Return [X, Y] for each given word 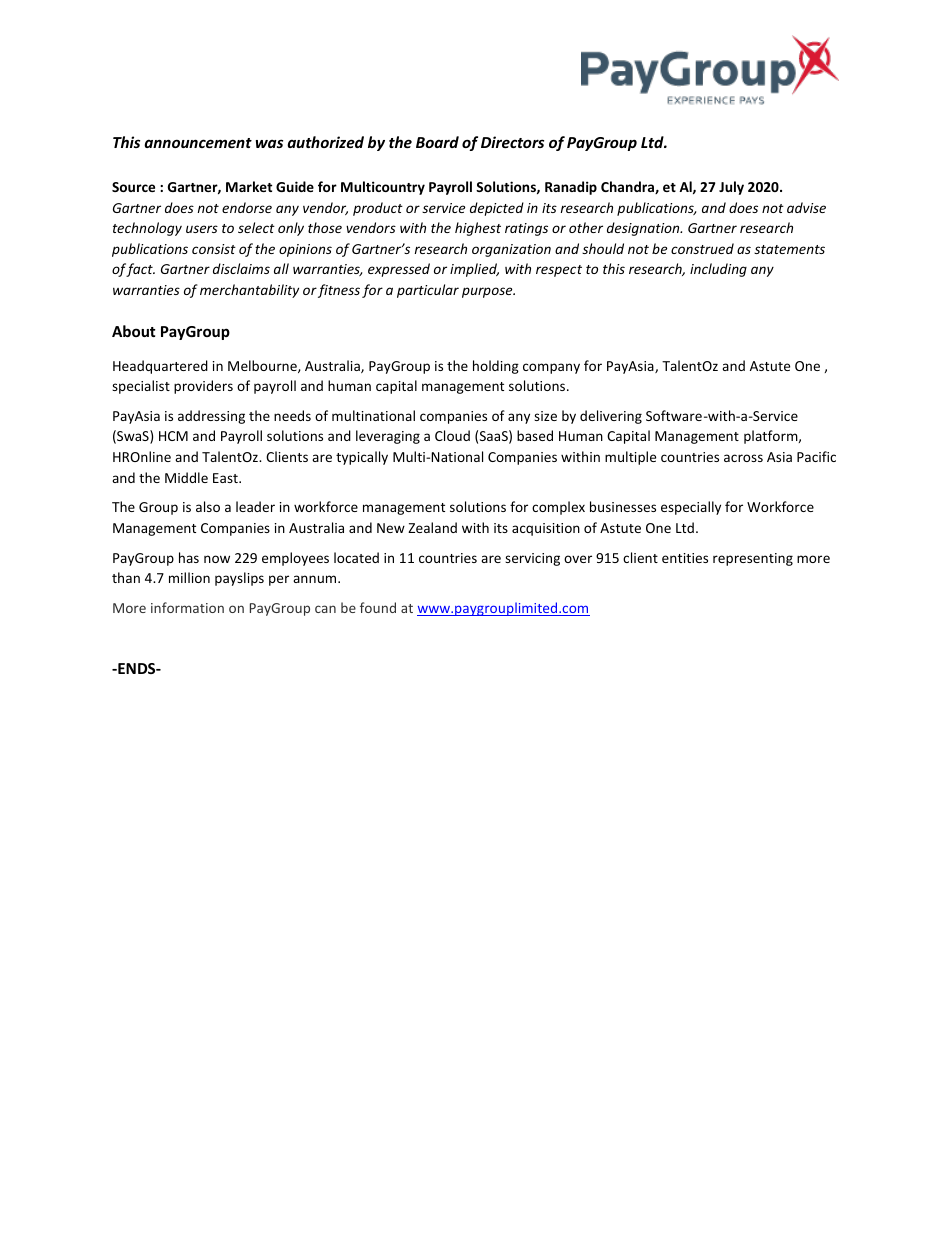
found [378, 607]
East [226, 478]
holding [496, 367]
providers [203, 387]
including [718, 270]
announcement [198, 143]
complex [558, 508]
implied [474, 270]
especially [691, 508]
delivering [611, 417]
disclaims [241, 268]
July [731, 188]
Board [437, 142]
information [187, 607]
